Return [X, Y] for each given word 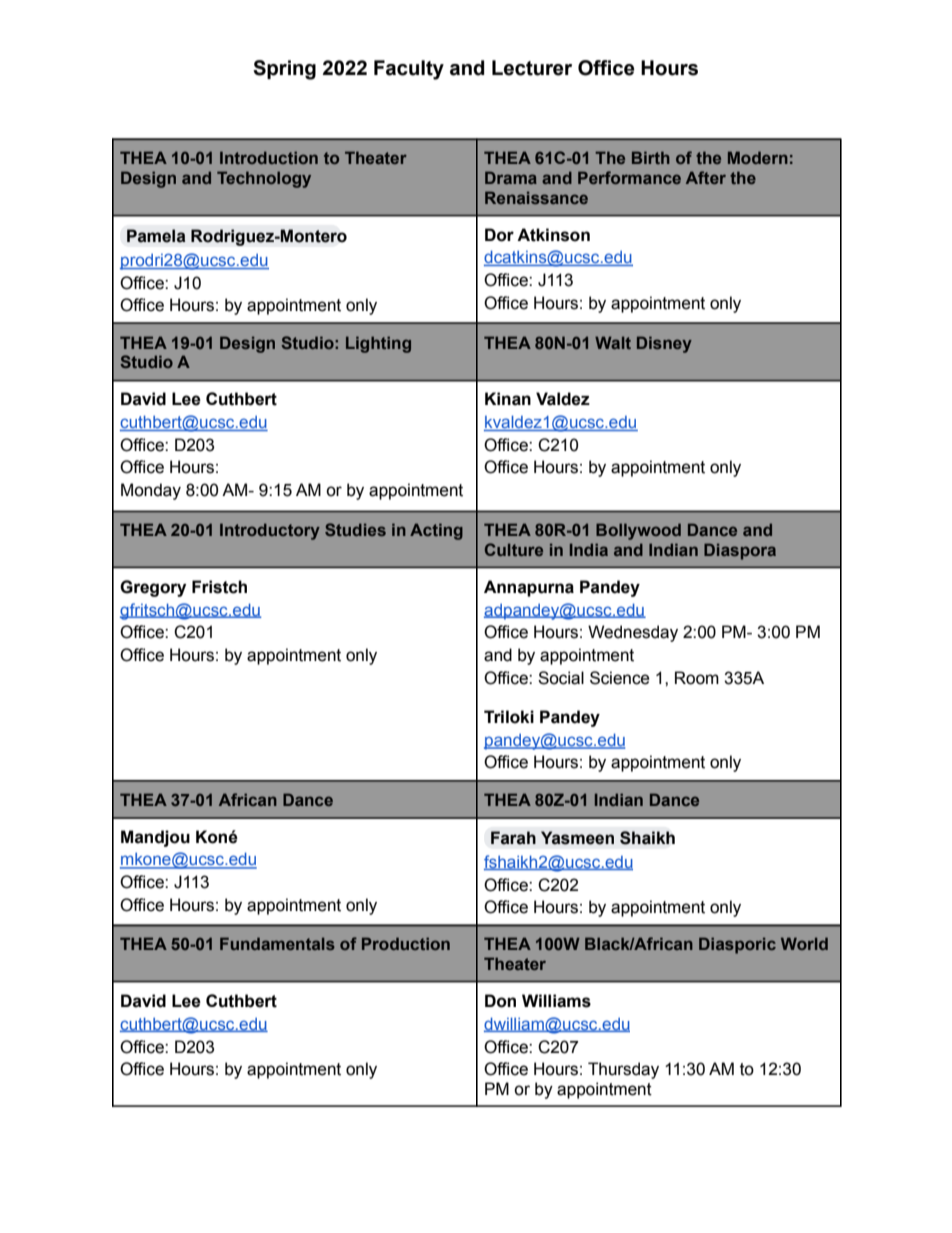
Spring [284, 70]
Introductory [270, 531]
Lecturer [532, 68]
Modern [758, 157]
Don [500, 1001]
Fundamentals [277, 943]
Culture [514, 549]
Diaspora [740, 551]
